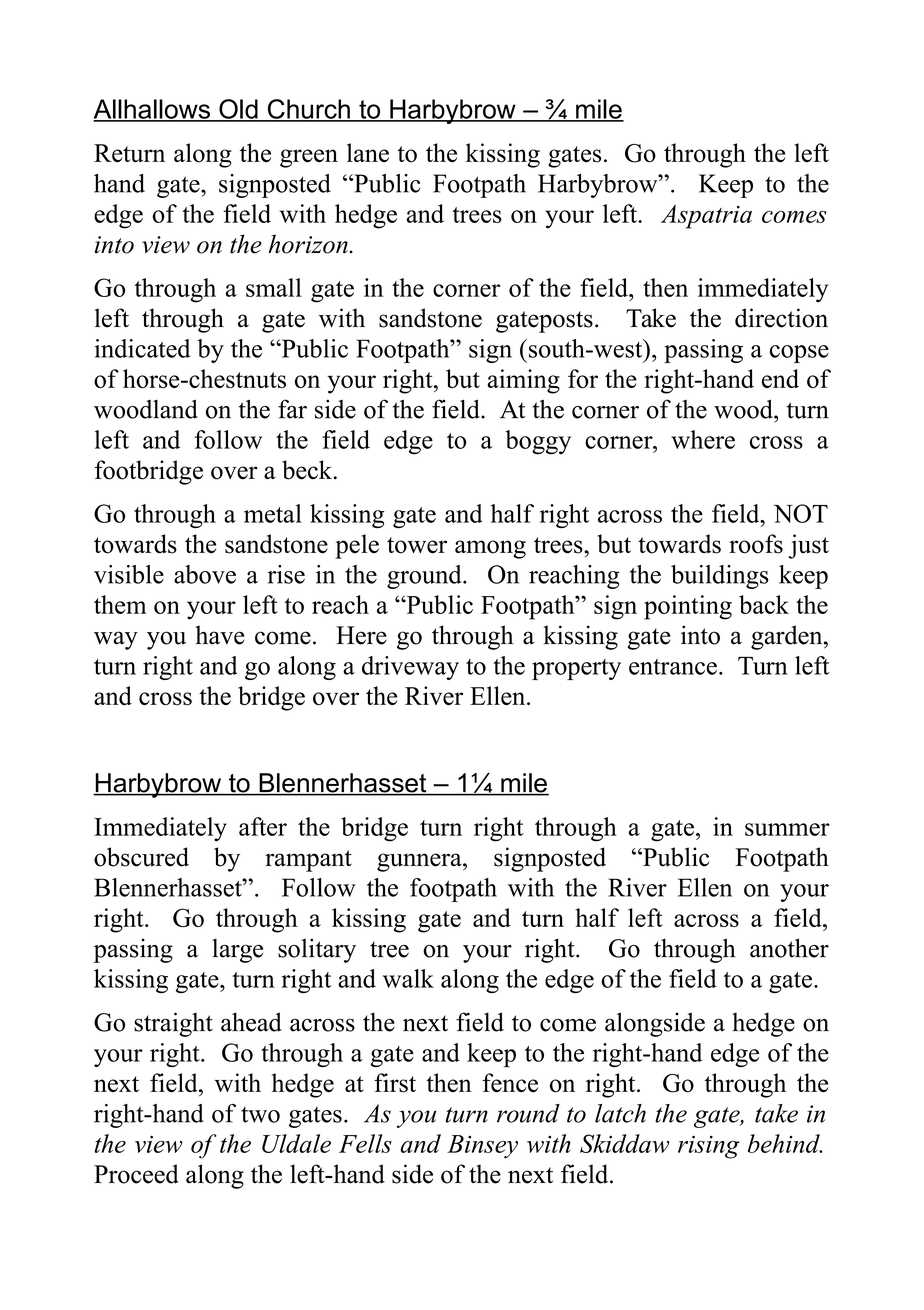 The image size is (924, 1310). Describe the element at coordinates (524, 381) in the image. I see `aiming` at that location.
